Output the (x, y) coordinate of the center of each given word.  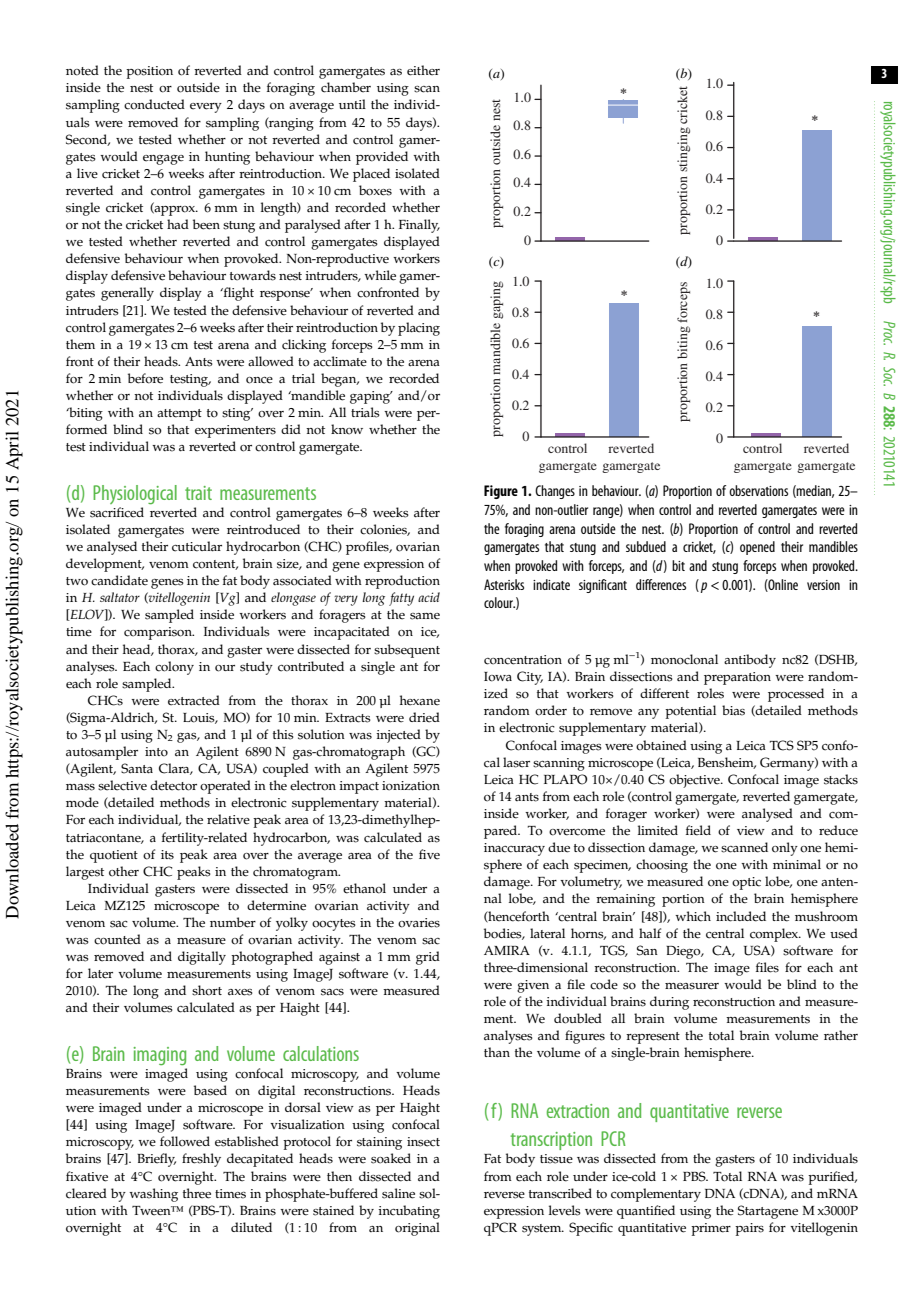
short (207, 990)
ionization (411, 786)
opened (757, 548)
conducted (154, 104)
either (423, 70)
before (145, 378)
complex (775, 935)
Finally (419, 226)
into (156, 752)
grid (428, 958)
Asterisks (504, 584)
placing (419, 329)
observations (758, 490)
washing (153, 1195)
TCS (782, 745)
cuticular (197, 546)
